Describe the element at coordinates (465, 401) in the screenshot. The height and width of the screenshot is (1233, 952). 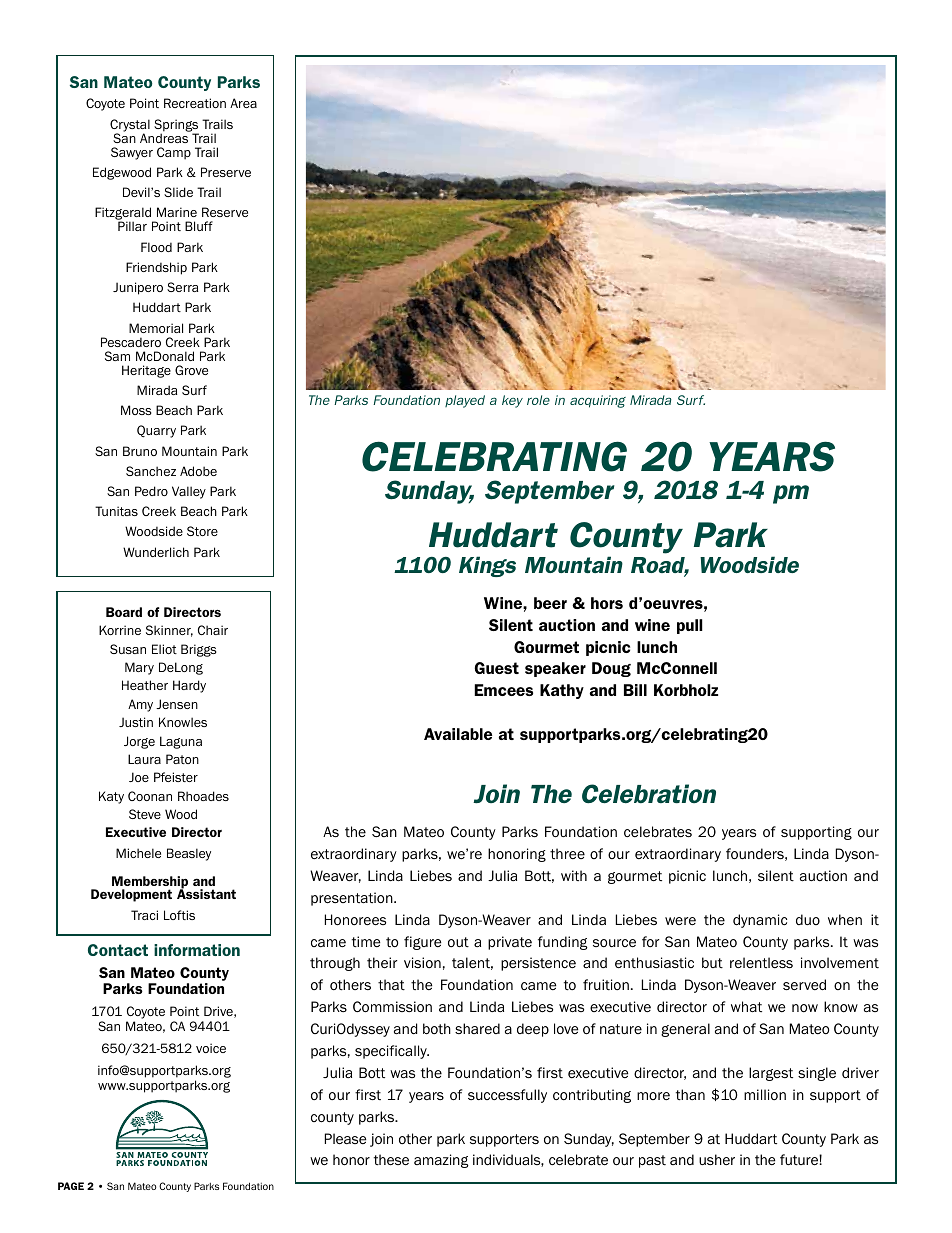
I see `played` at that location.
